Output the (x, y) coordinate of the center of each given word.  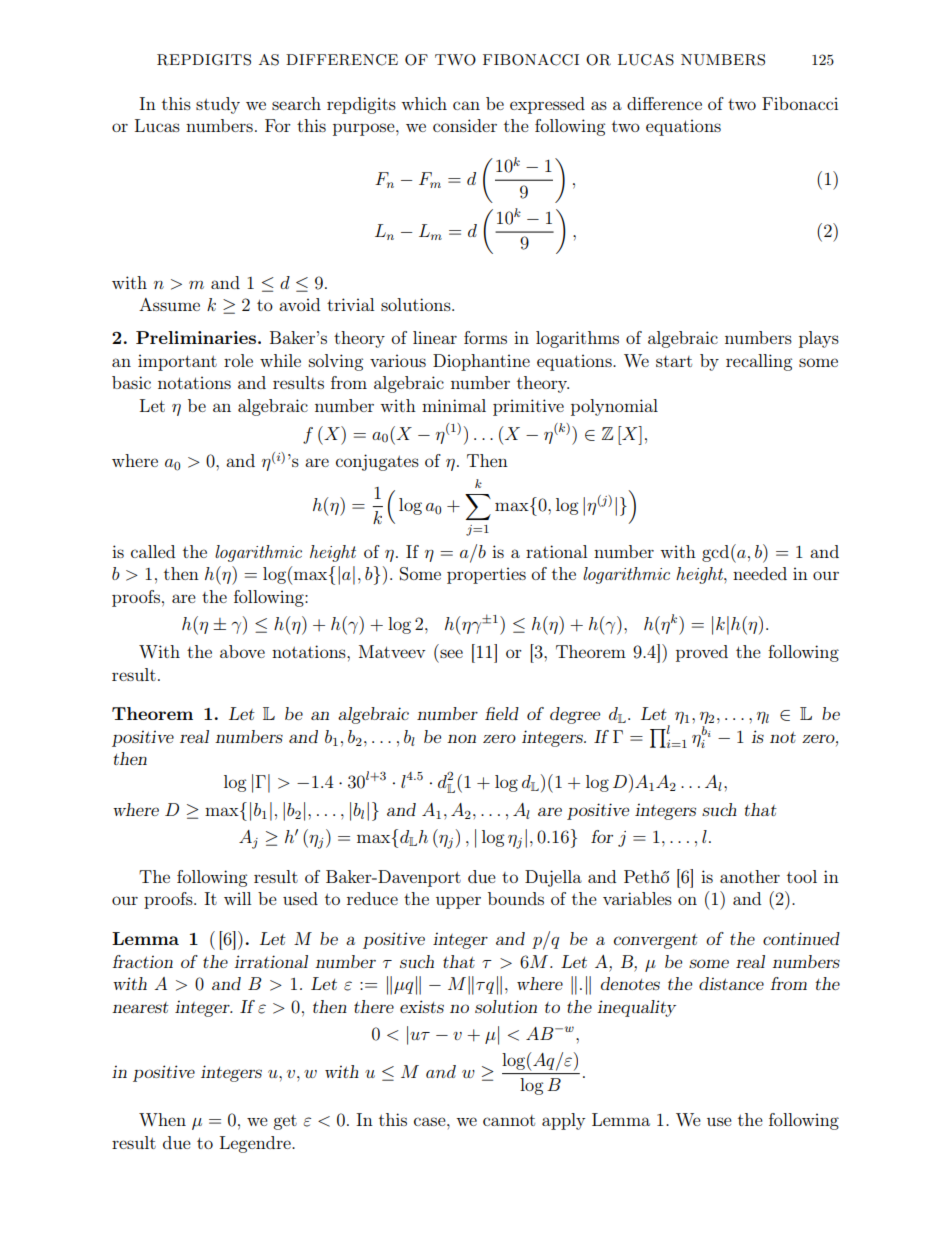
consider (465, 125)
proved (702, 653)
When (162, 1119)
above (242, 651)
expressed (547, 105)
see (451, 653)
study (218, 105)
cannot (509, 1120)
